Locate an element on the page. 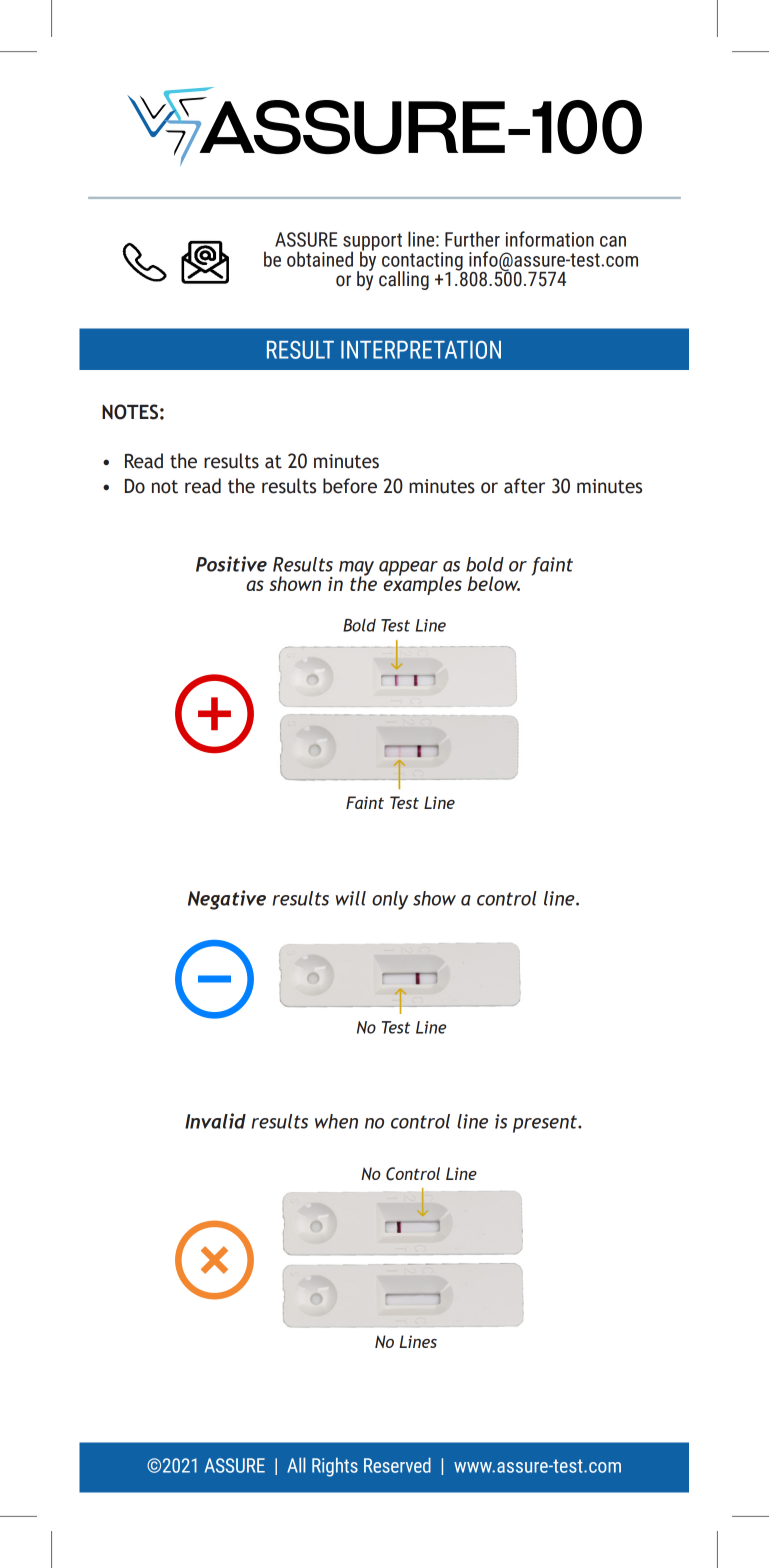 This page has width=769, height=1568. calling is located at coordinates (404, 280).
